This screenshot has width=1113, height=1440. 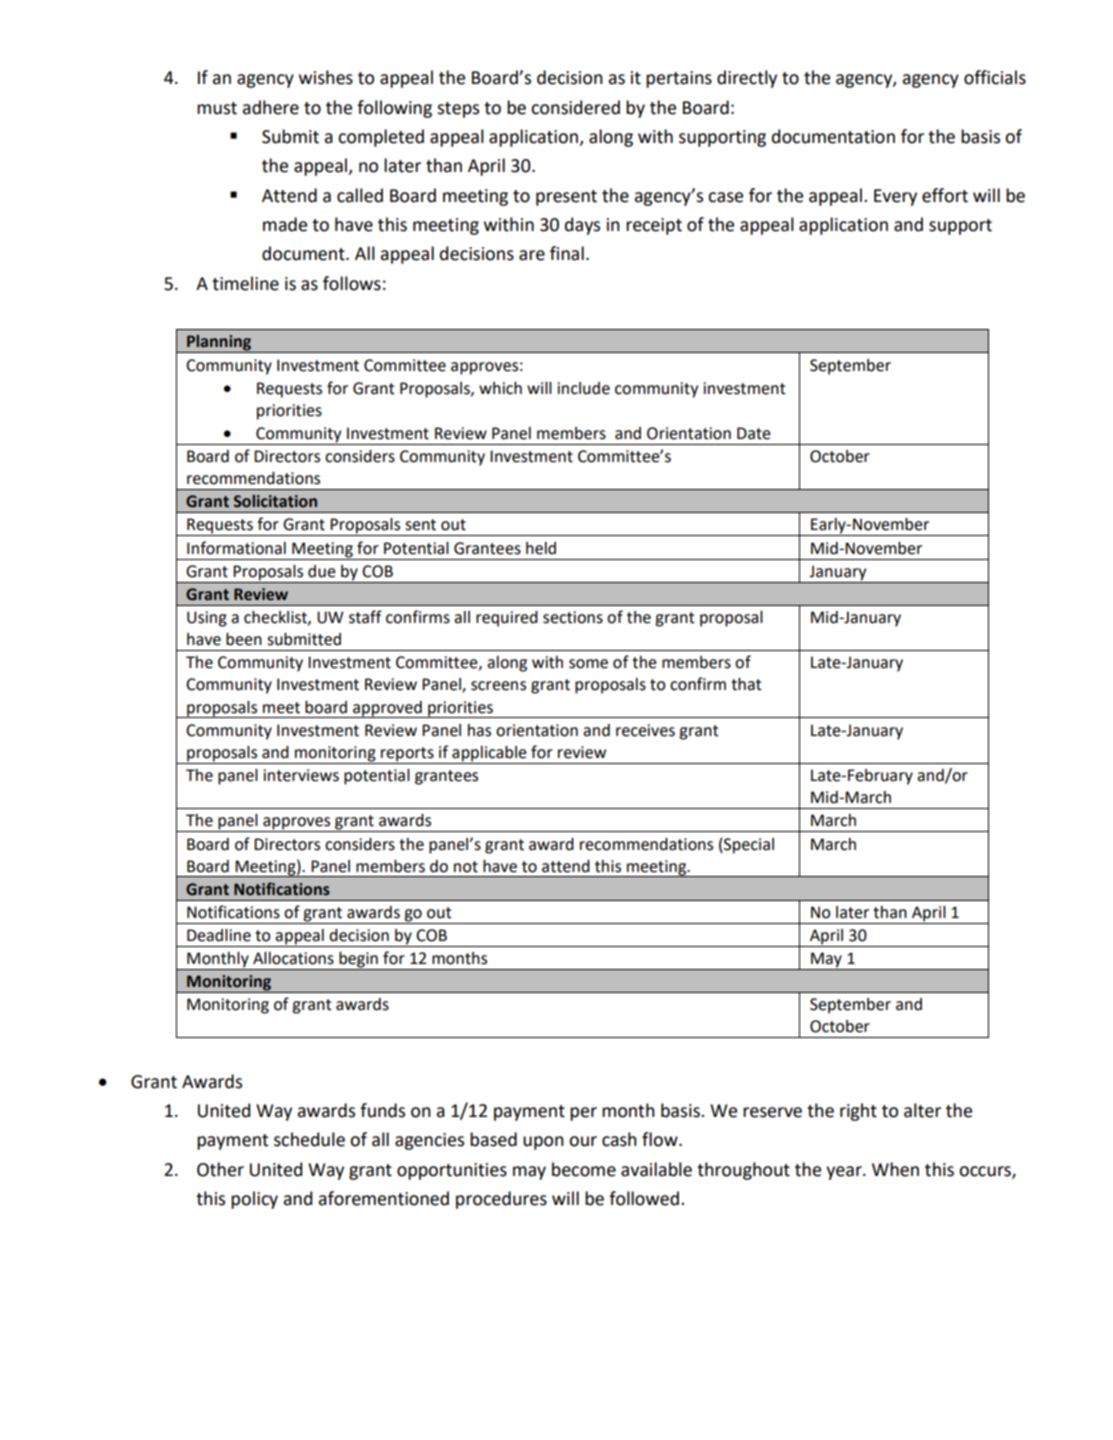 What do you see at coordinates (584, 1169) in the screenshot?
I see `become` at bounding box center [584, 1169].
